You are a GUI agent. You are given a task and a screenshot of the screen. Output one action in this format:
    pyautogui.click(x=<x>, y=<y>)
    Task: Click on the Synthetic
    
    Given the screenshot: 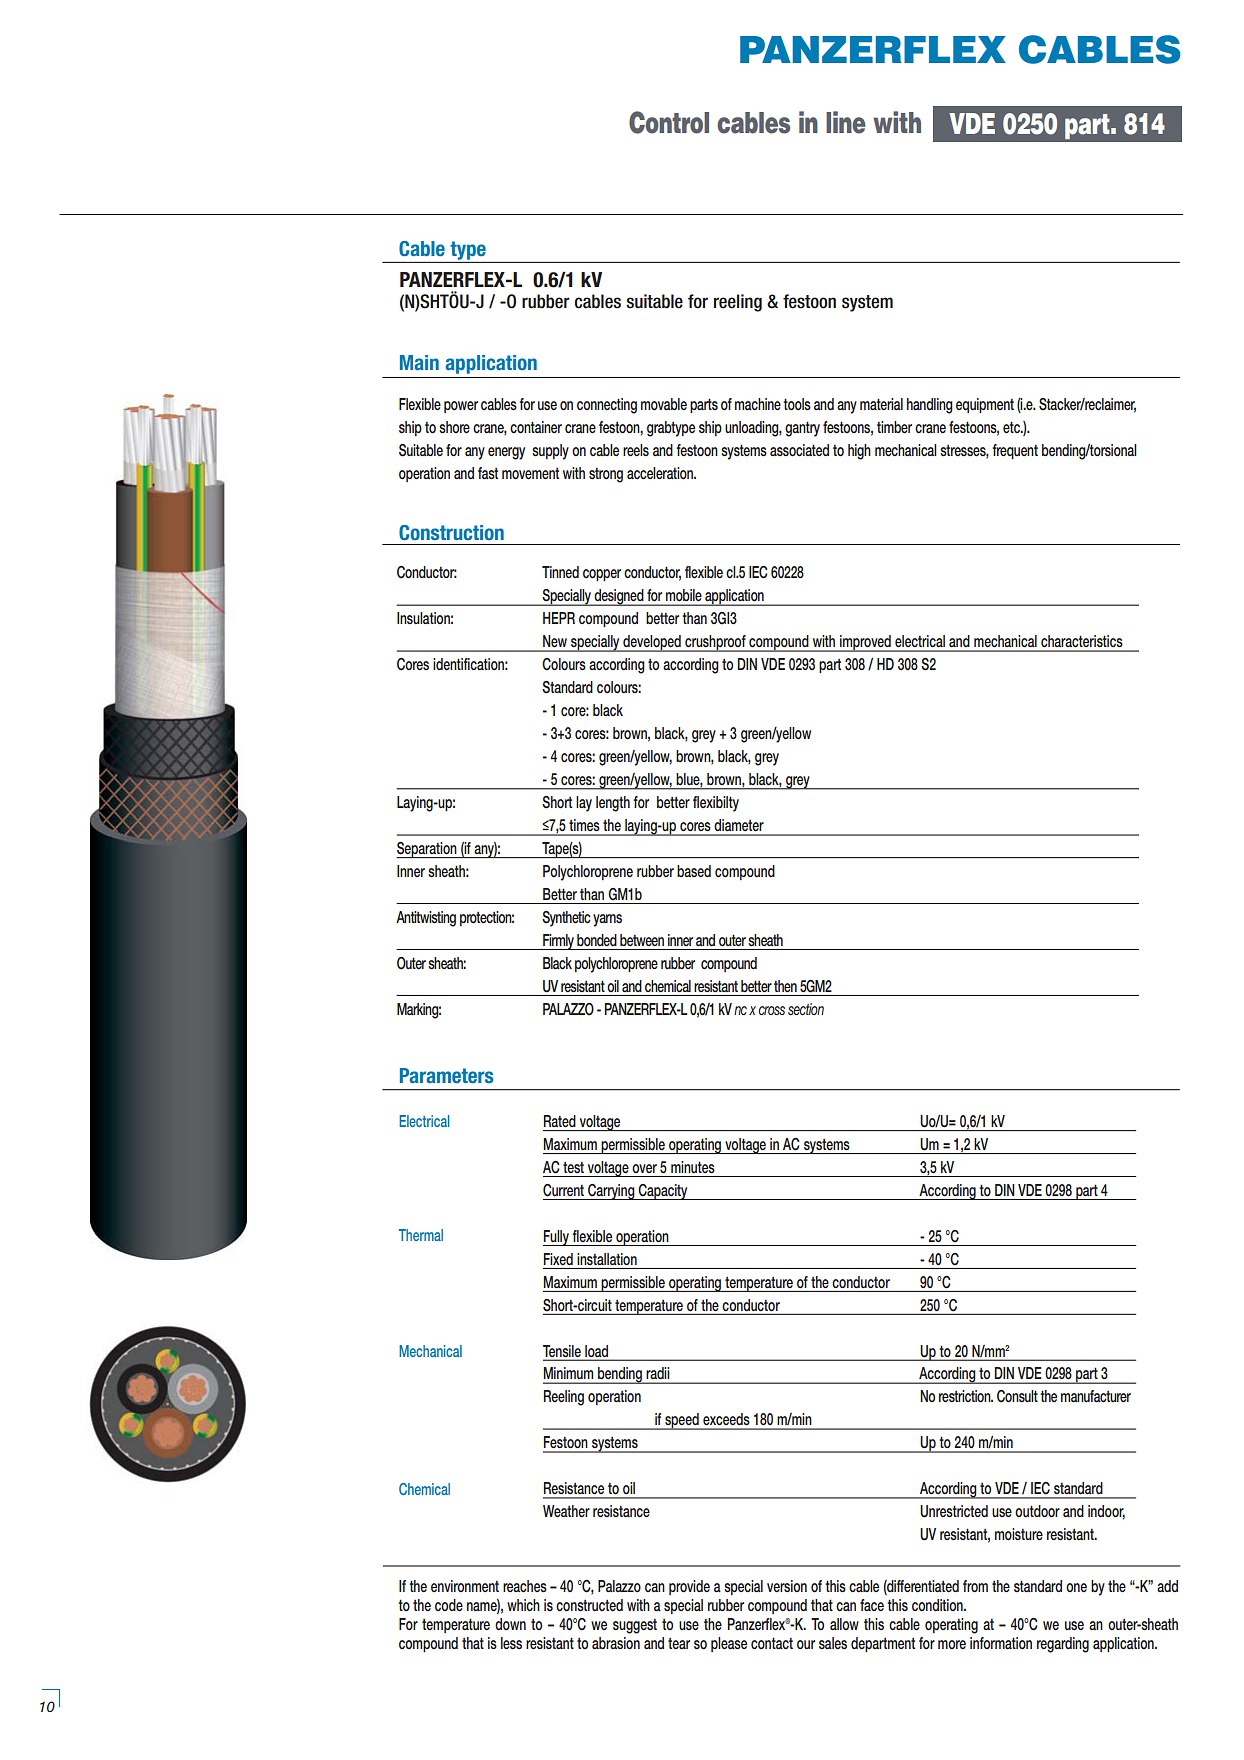 What is the action you would take?
    pyautogui.click(x=566, y=919)
